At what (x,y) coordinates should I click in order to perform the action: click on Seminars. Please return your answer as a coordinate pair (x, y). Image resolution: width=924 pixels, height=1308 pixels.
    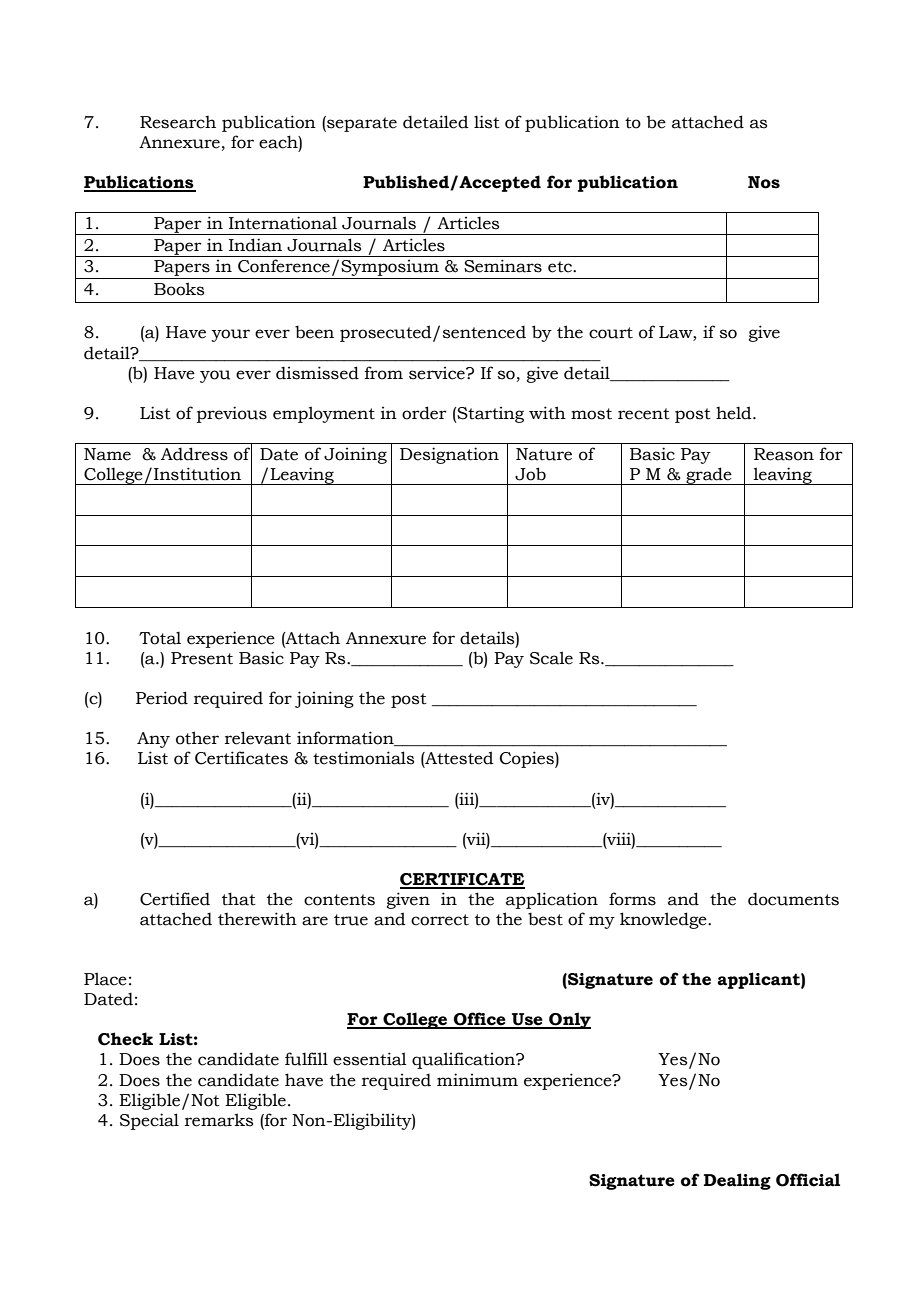
    Looking at the image, I should click on (503, 266).
